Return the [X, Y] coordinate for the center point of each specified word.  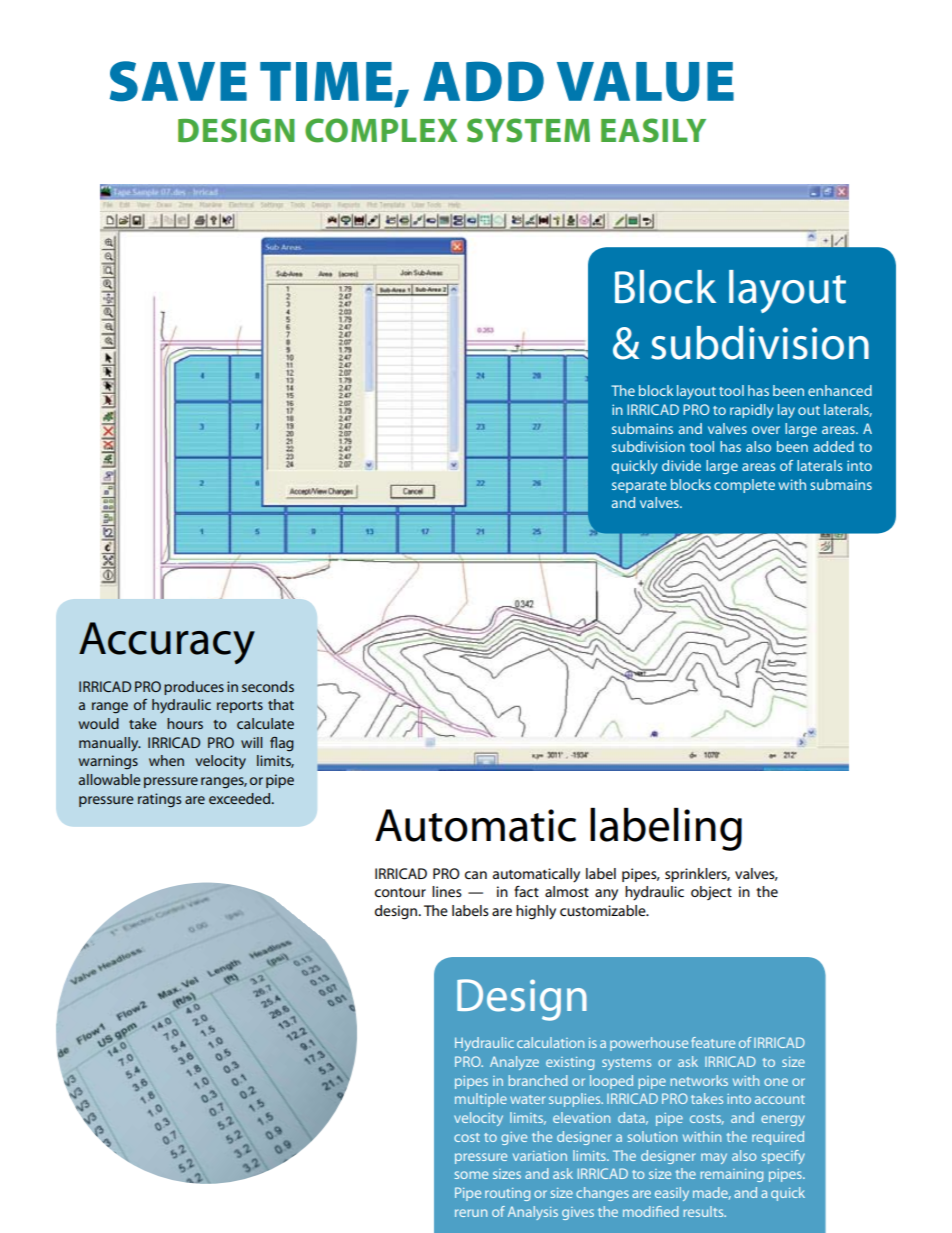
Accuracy [167, 643]
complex [381, 130]
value [645, 82]
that [281, 704]
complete [744, 486]
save [178, 81]
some [471, 1175]
